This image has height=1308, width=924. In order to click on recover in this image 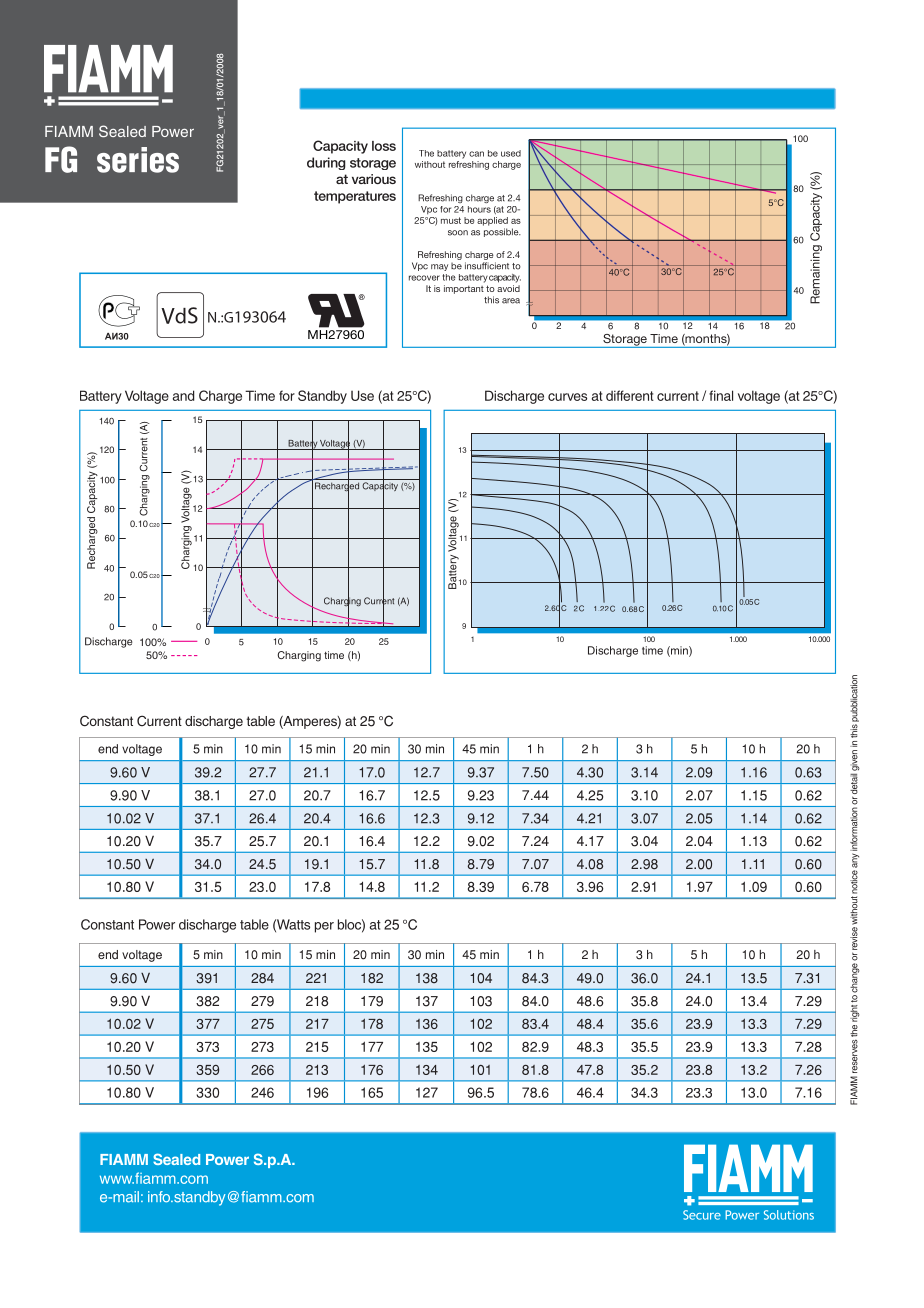, I will do `click(424, 278)`.
